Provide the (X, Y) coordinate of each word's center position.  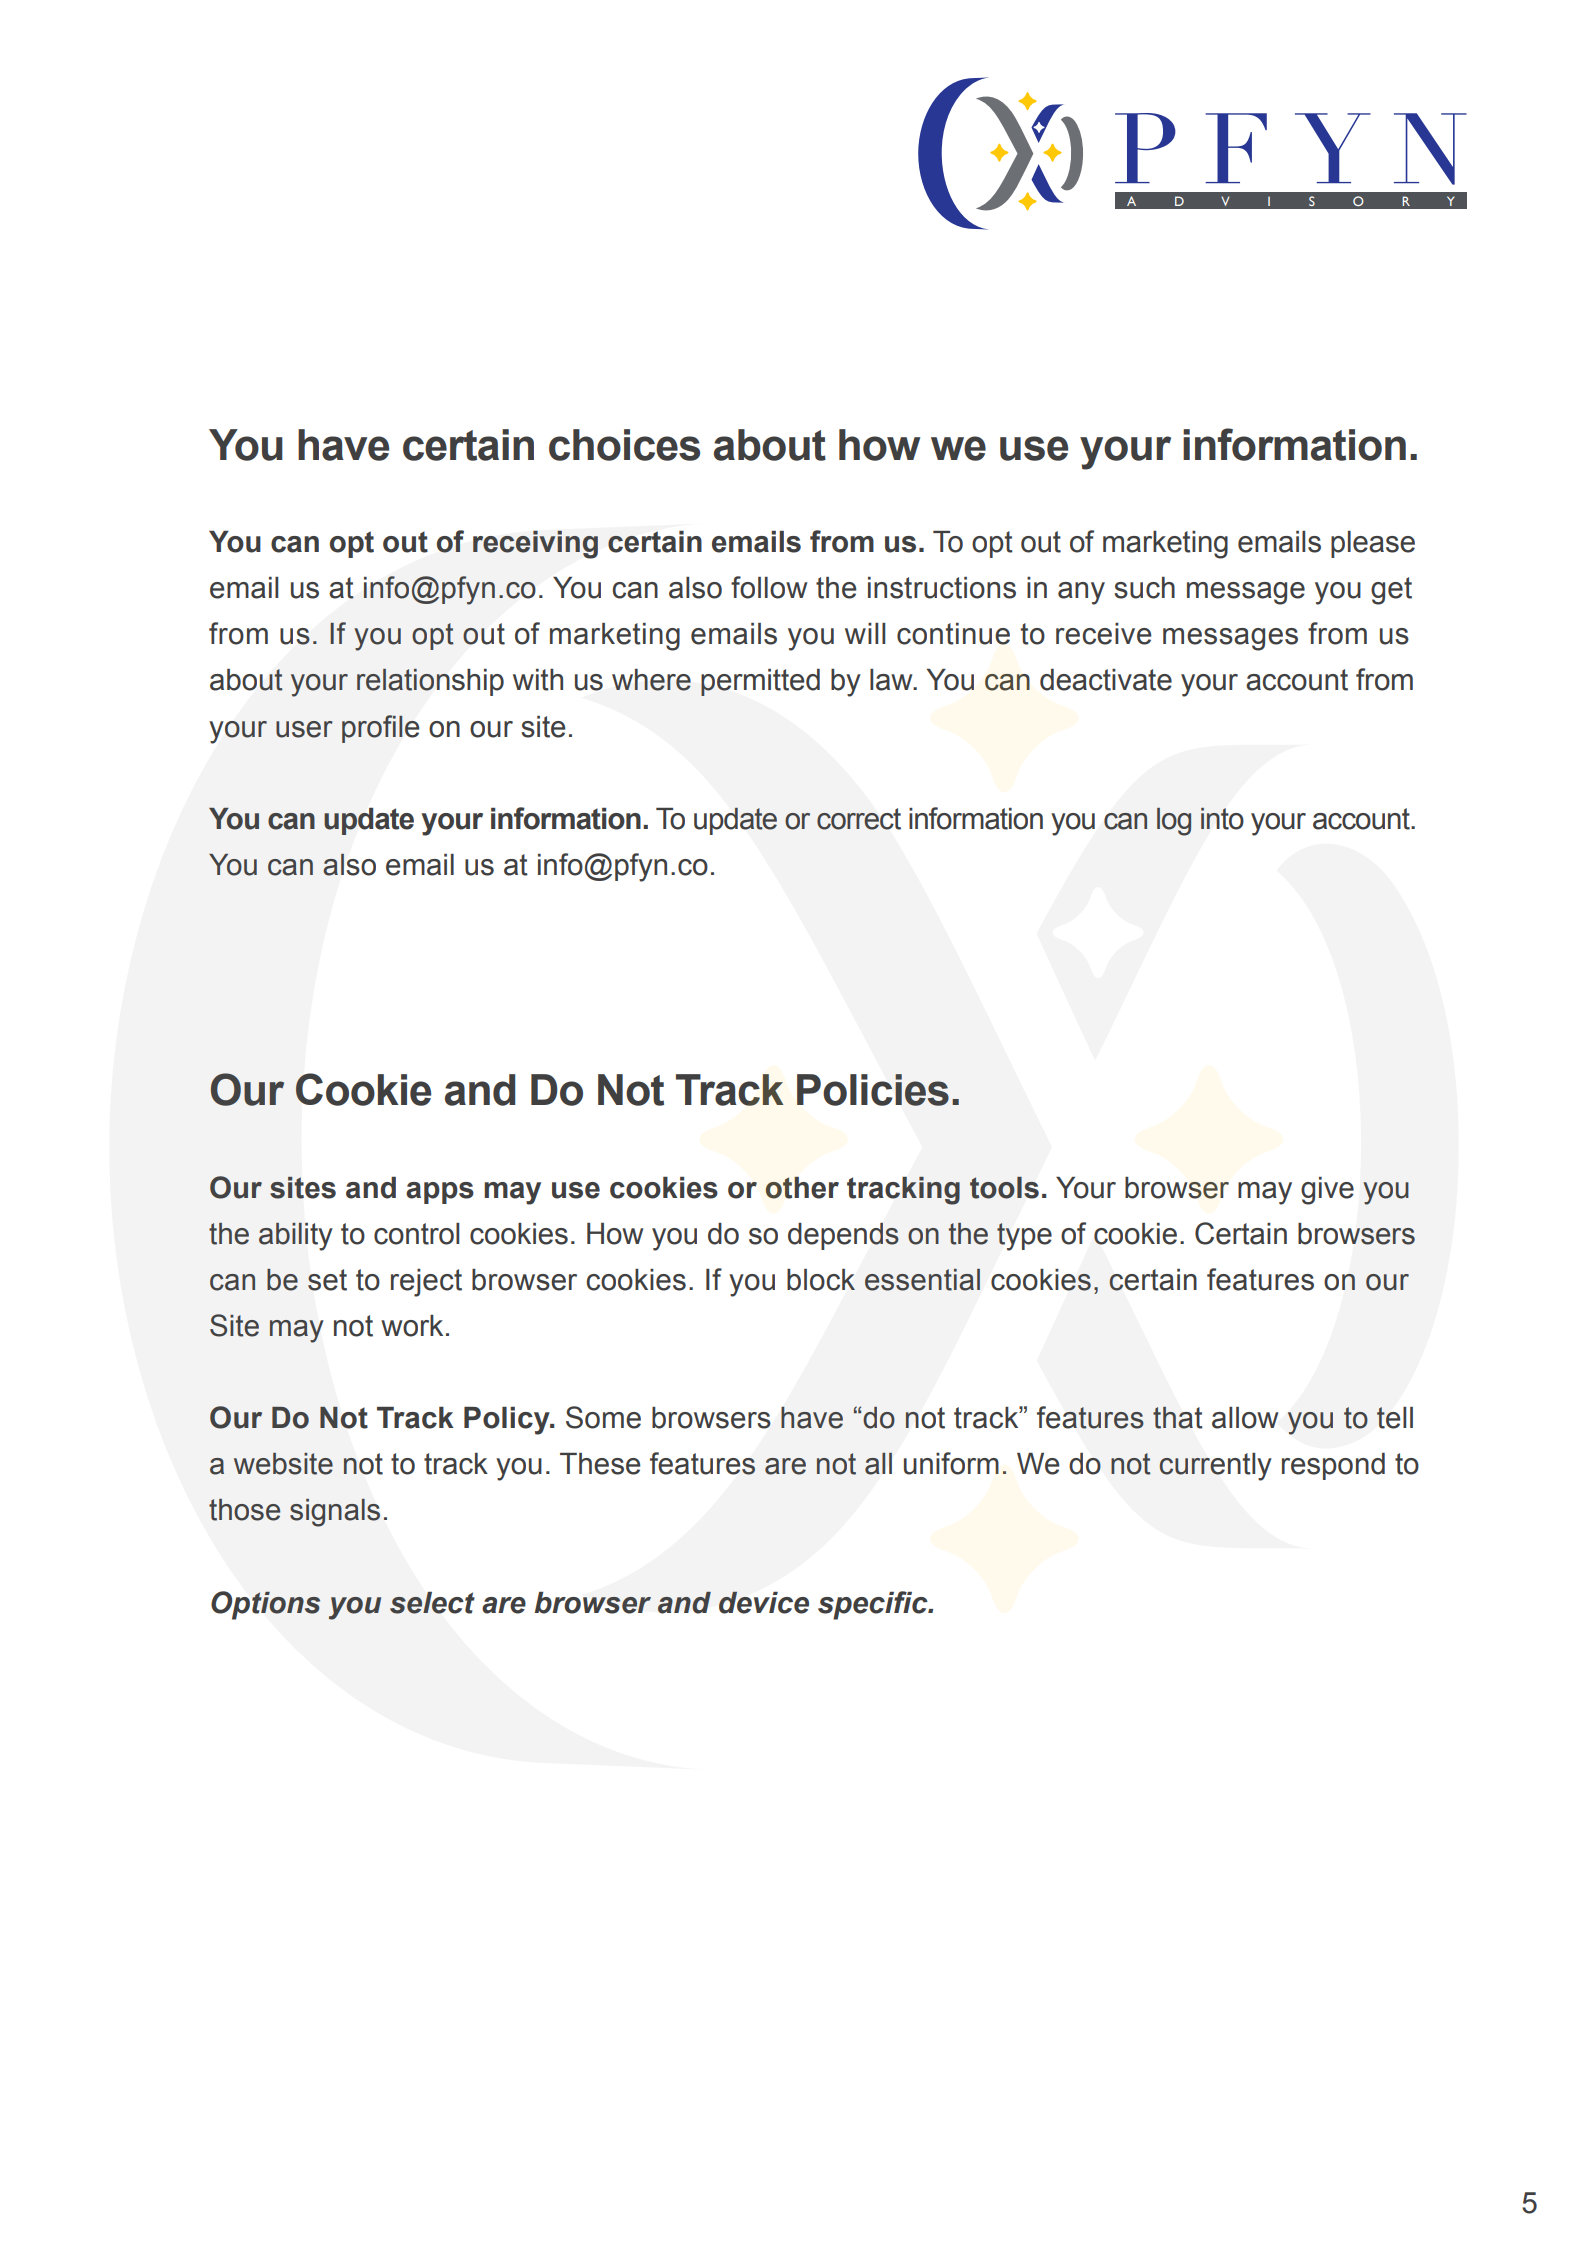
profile (380, 729)
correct (859, 819)
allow (1245, 1418)
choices (624, 445)
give (1327, 1191)
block (821, 1280)
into (1222, 818)
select (432, 1603)
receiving (535, 544)
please (1373, 544)
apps (440, 1193)
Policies (873, 1090)
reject (426, 1283)
